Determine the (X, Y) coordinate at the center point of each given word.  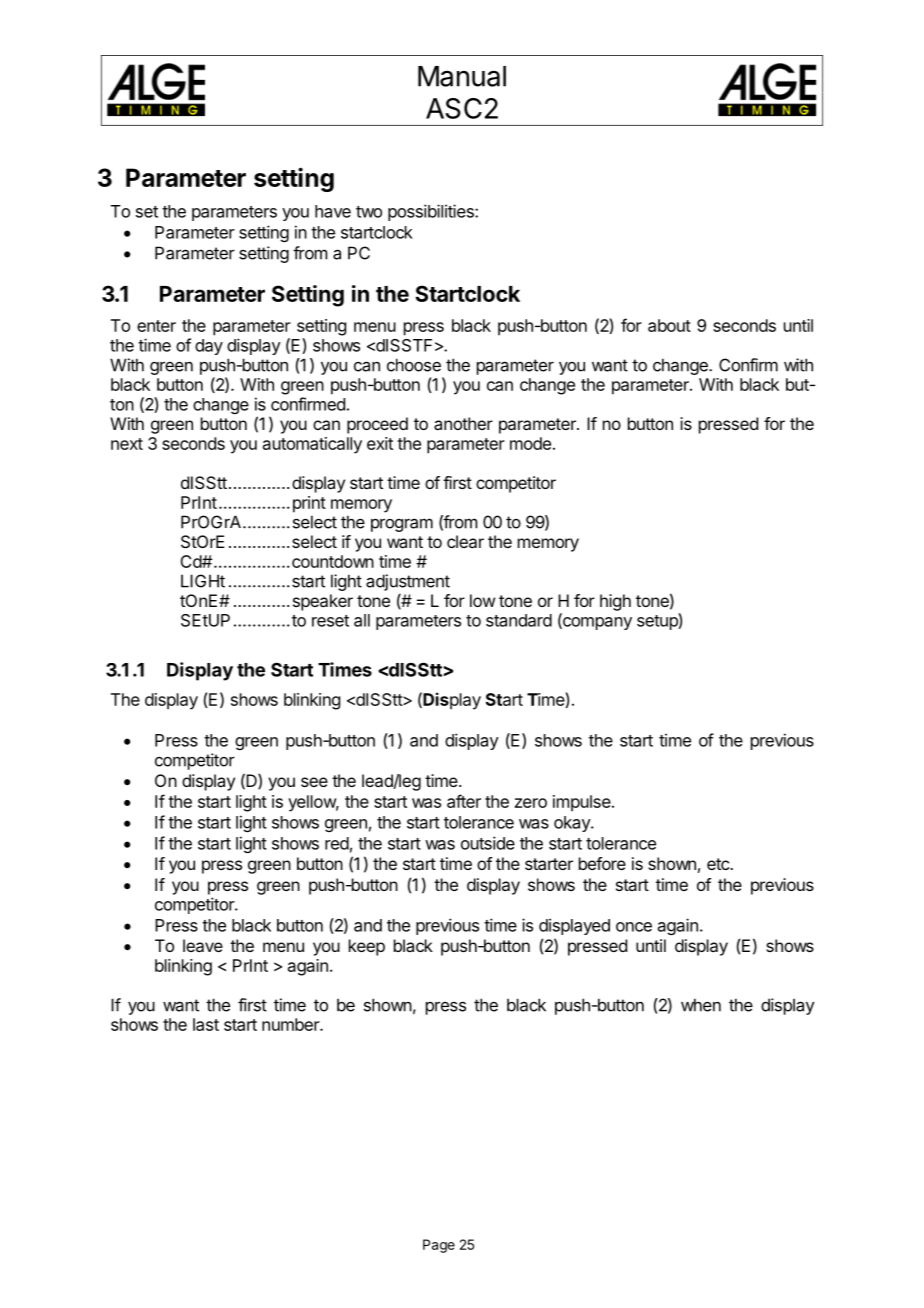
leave (203, 945)
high (615, 602)
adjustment (408, 582)
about (669, 325)
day (209, 347)
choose (414, 365)
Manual (462, 76)
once (634, 927)
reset (330, 621)
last (206, 1024)
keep (367, 947)
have (333, 211)
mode (530, 443)
